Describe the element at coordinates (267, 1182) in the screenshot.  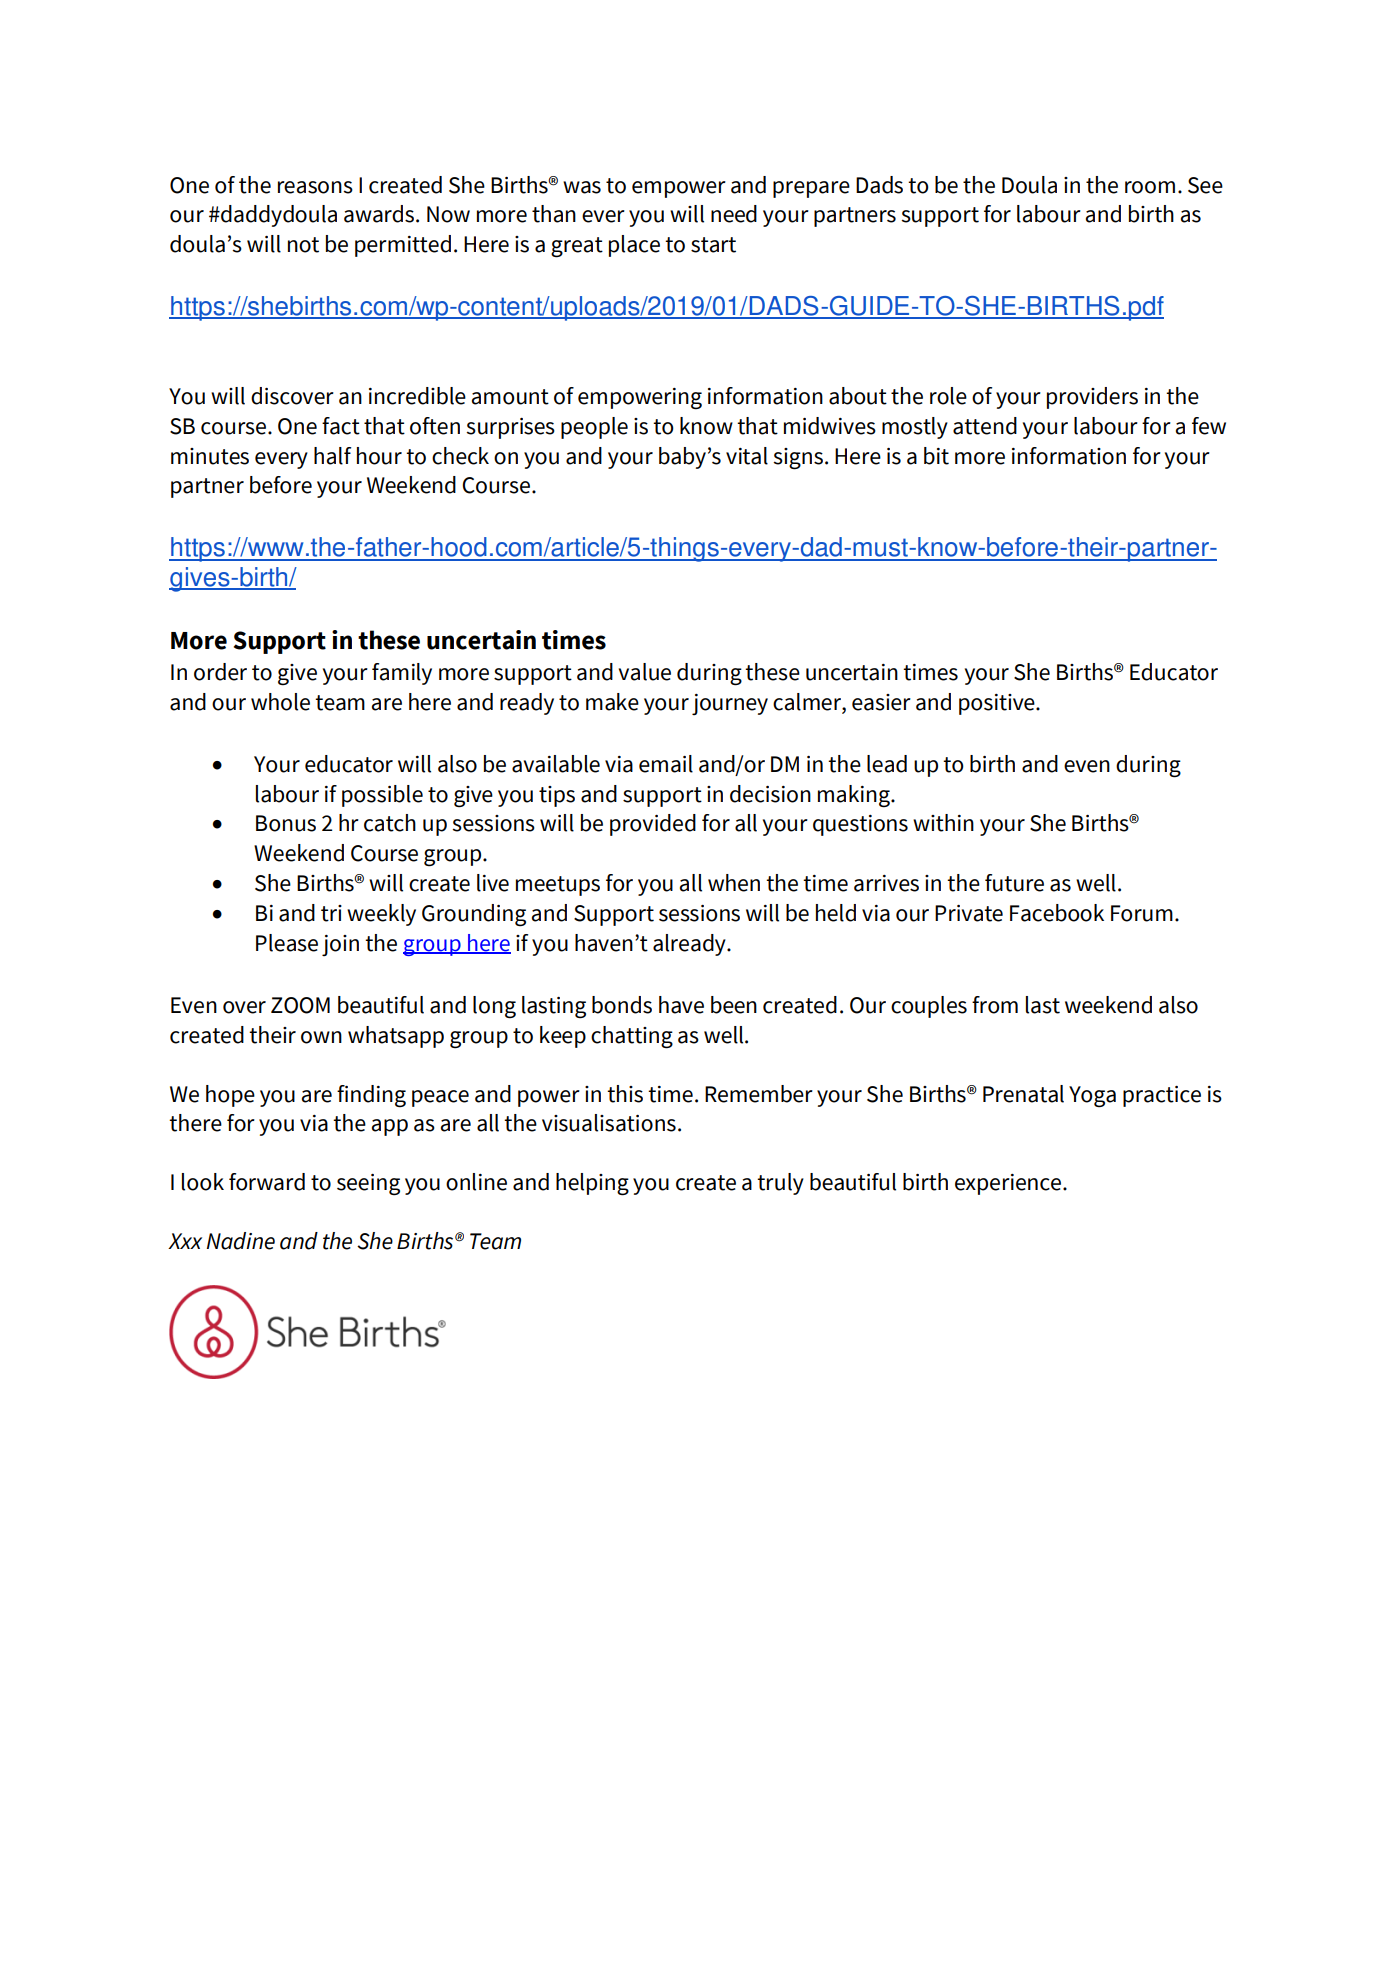
I see `forward` at that location.
